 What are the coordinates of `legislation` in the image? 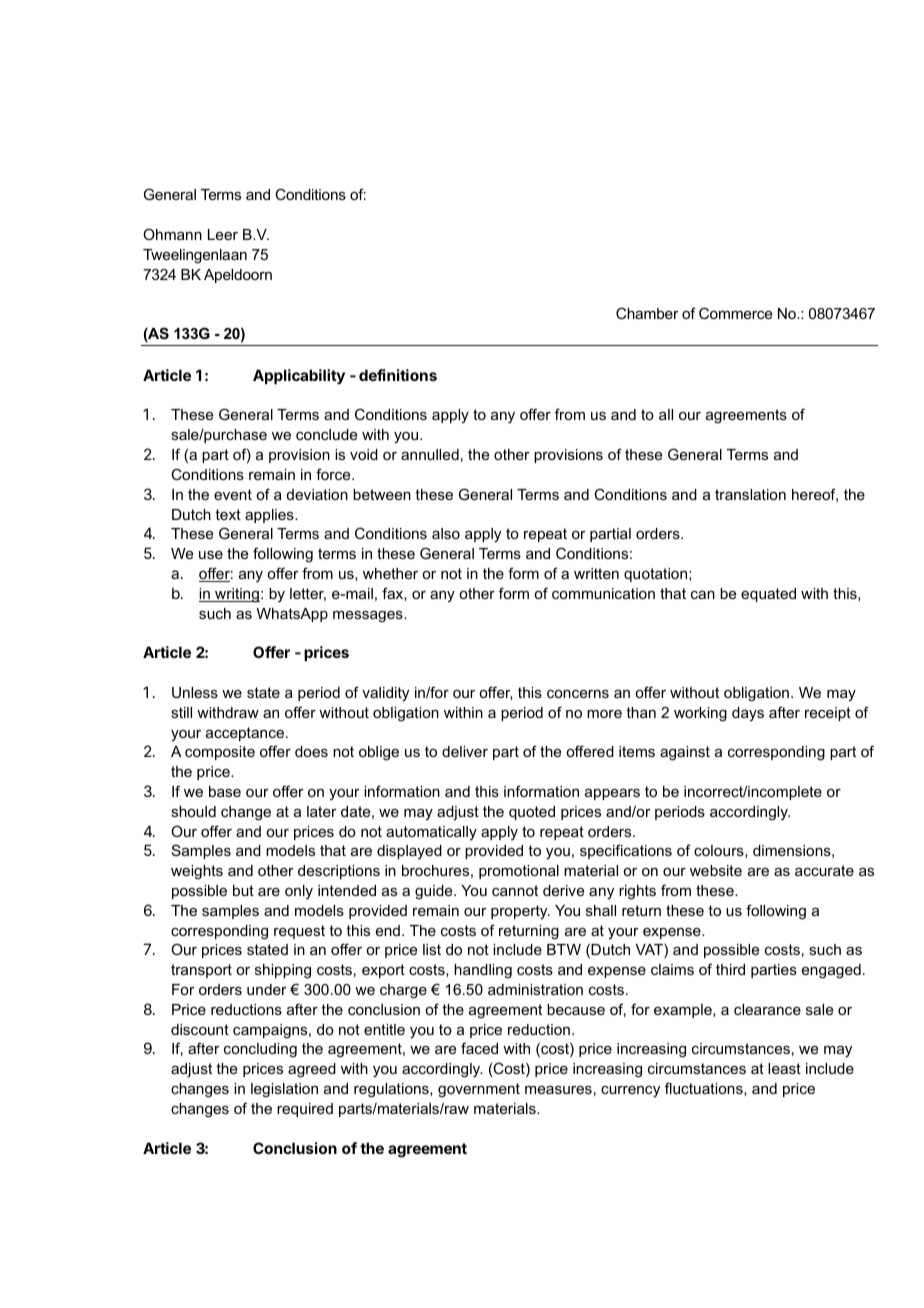 It's located at (284, 1090).
